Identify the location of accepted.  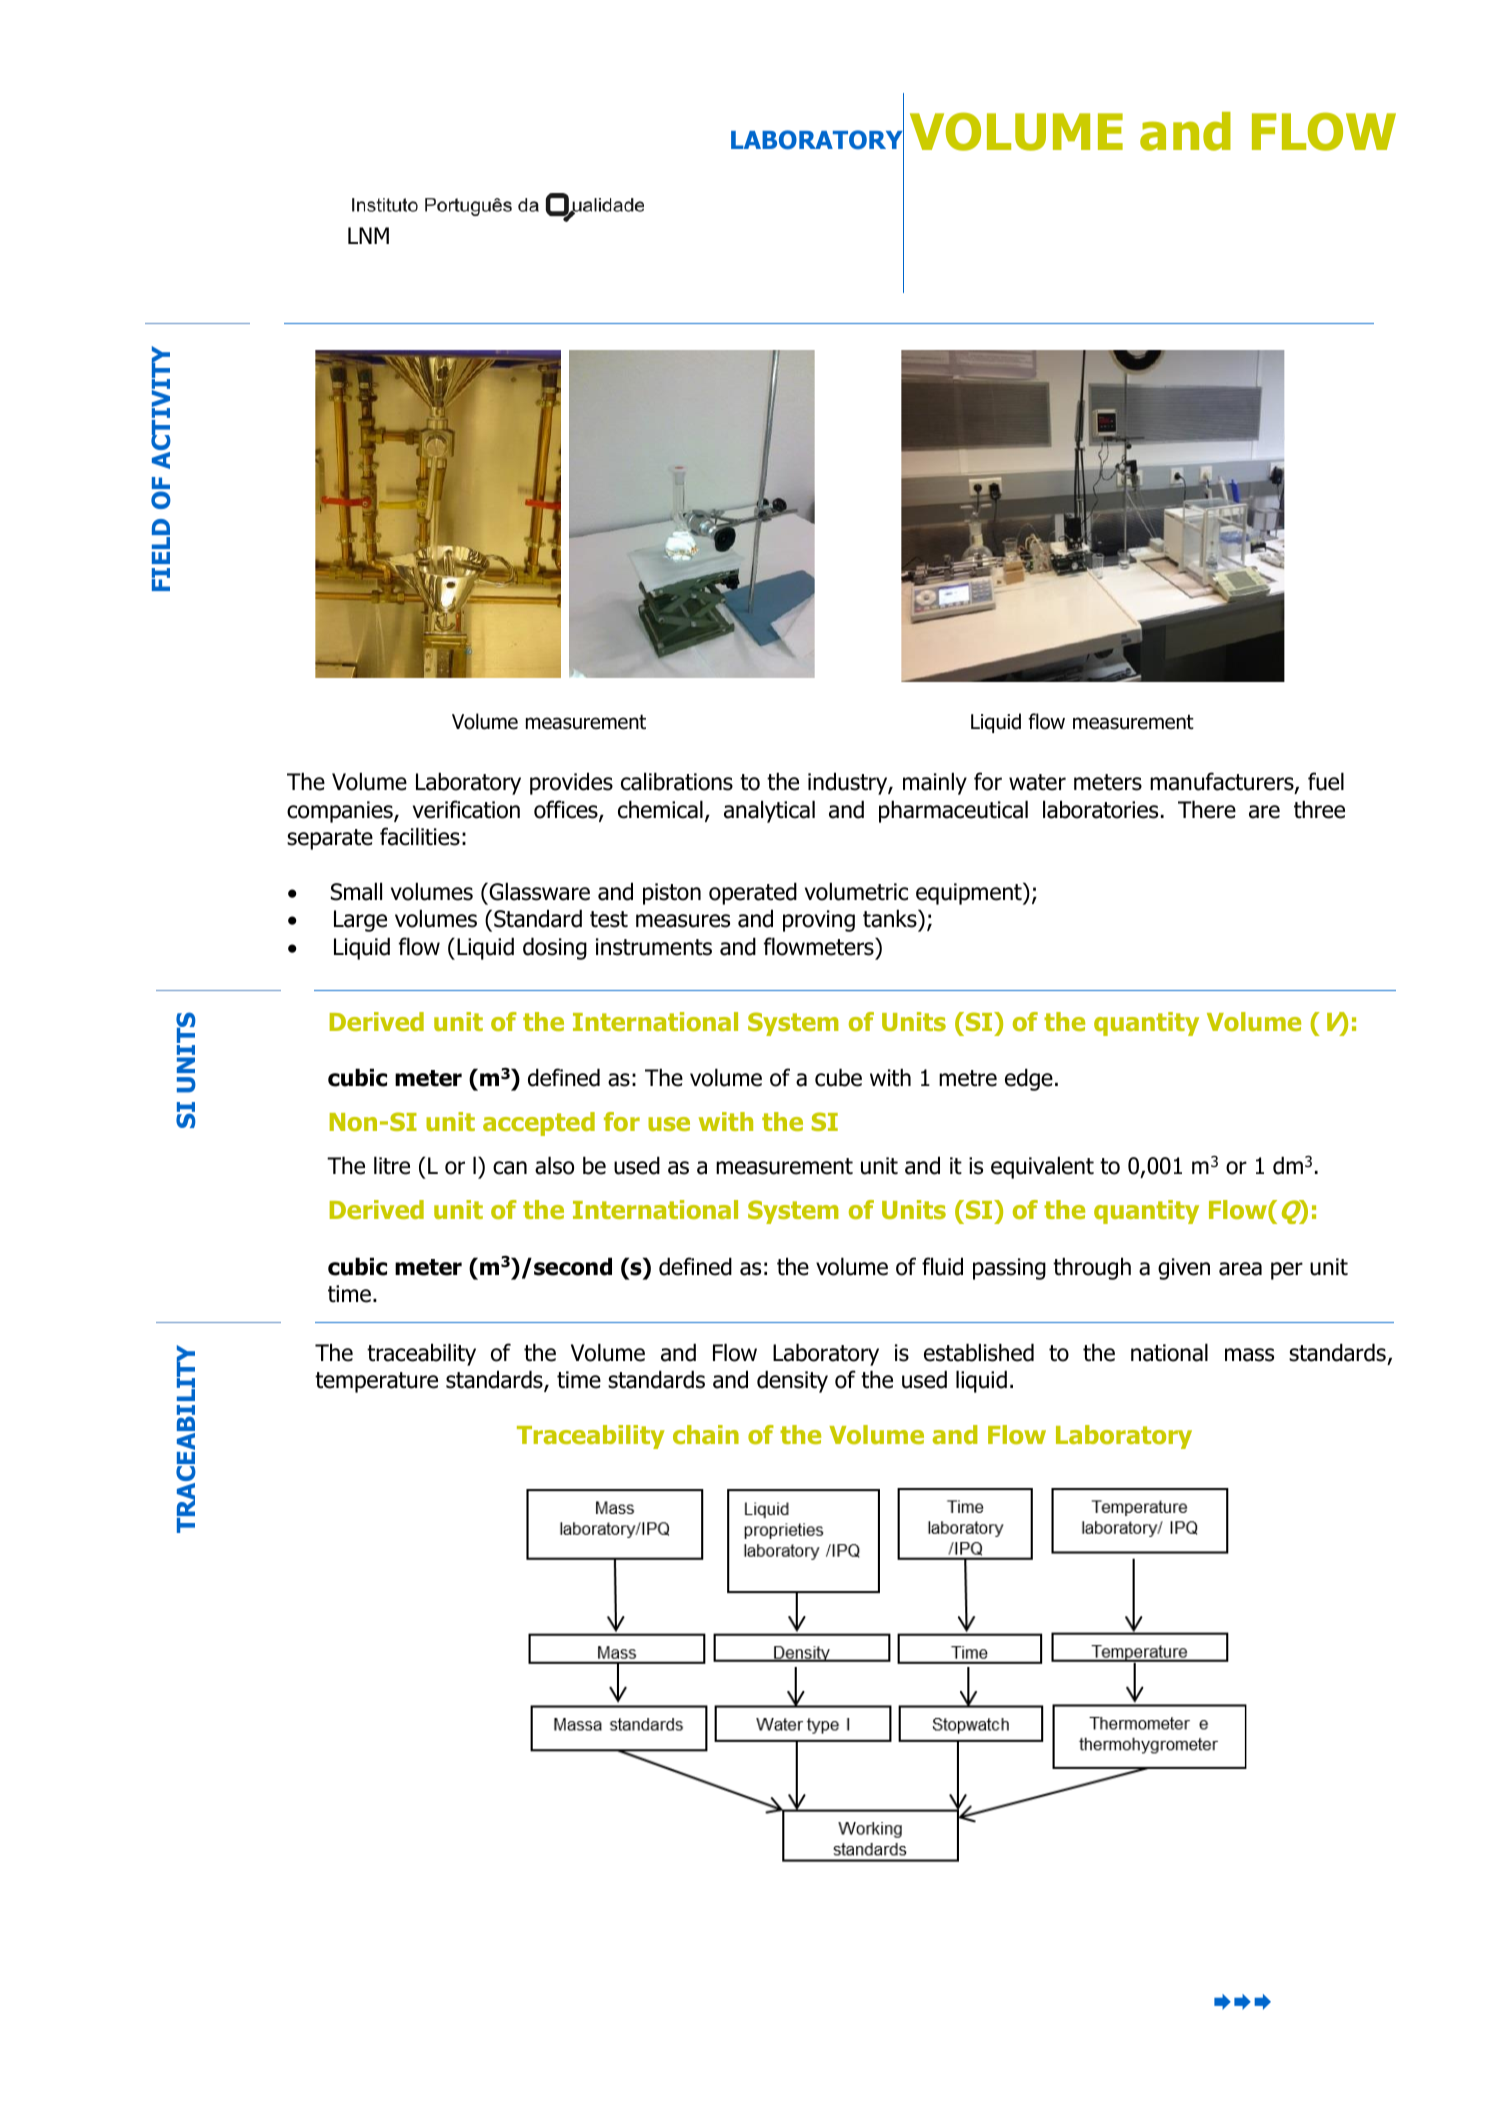
(539, 1124).
